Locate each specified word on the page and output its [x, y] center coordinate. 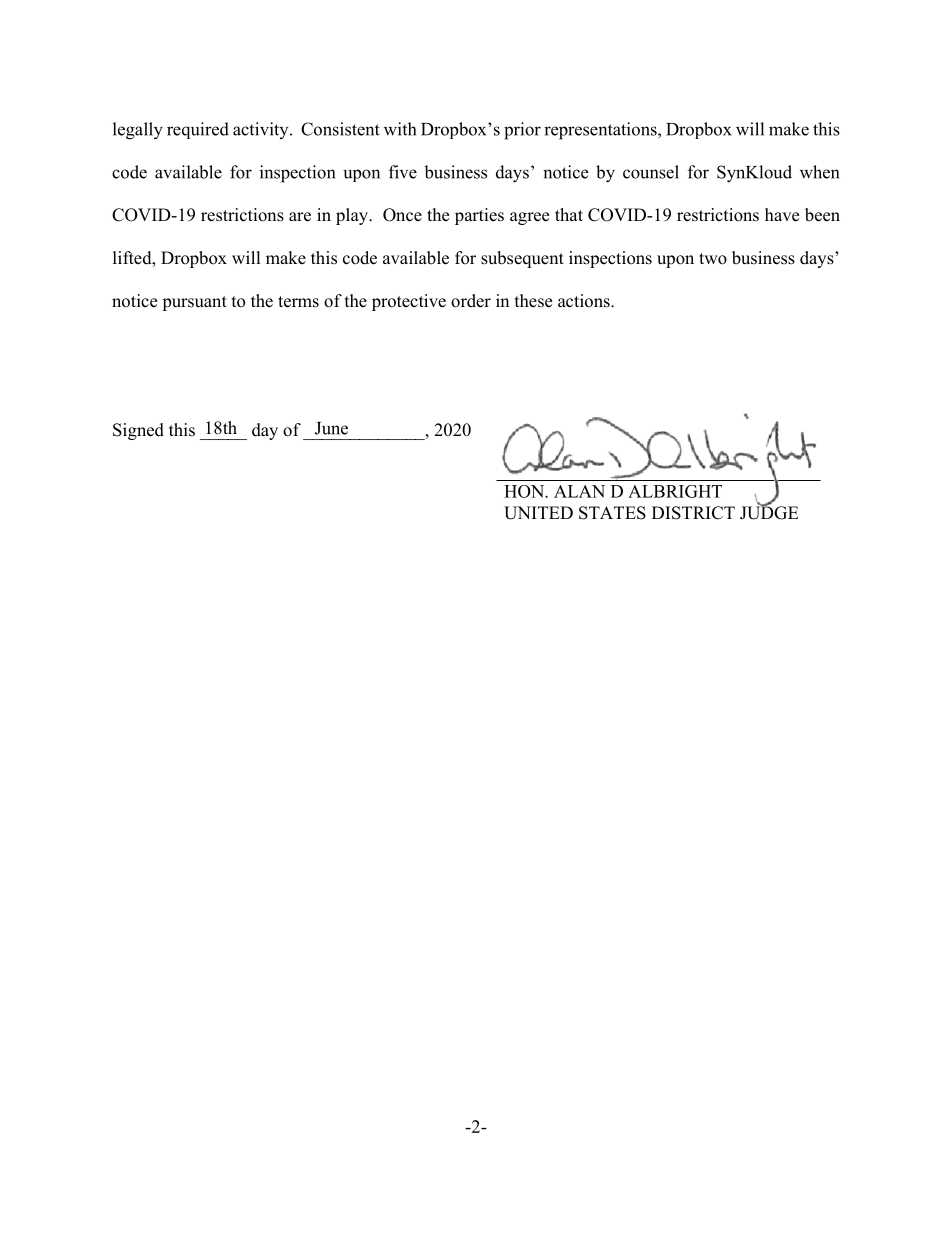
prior [522, 131]
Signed [138, 431]
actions [585, 301]
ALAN [579, 491]
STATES [612, 513]
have [782, 215]
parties [479, 216]
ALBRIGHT [675, 491]
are [300, 217]
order [471, 301]
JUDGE [769, 512]
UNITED [538, 513]
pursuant [194, 303]
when [819, 172]
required [198, 130]
